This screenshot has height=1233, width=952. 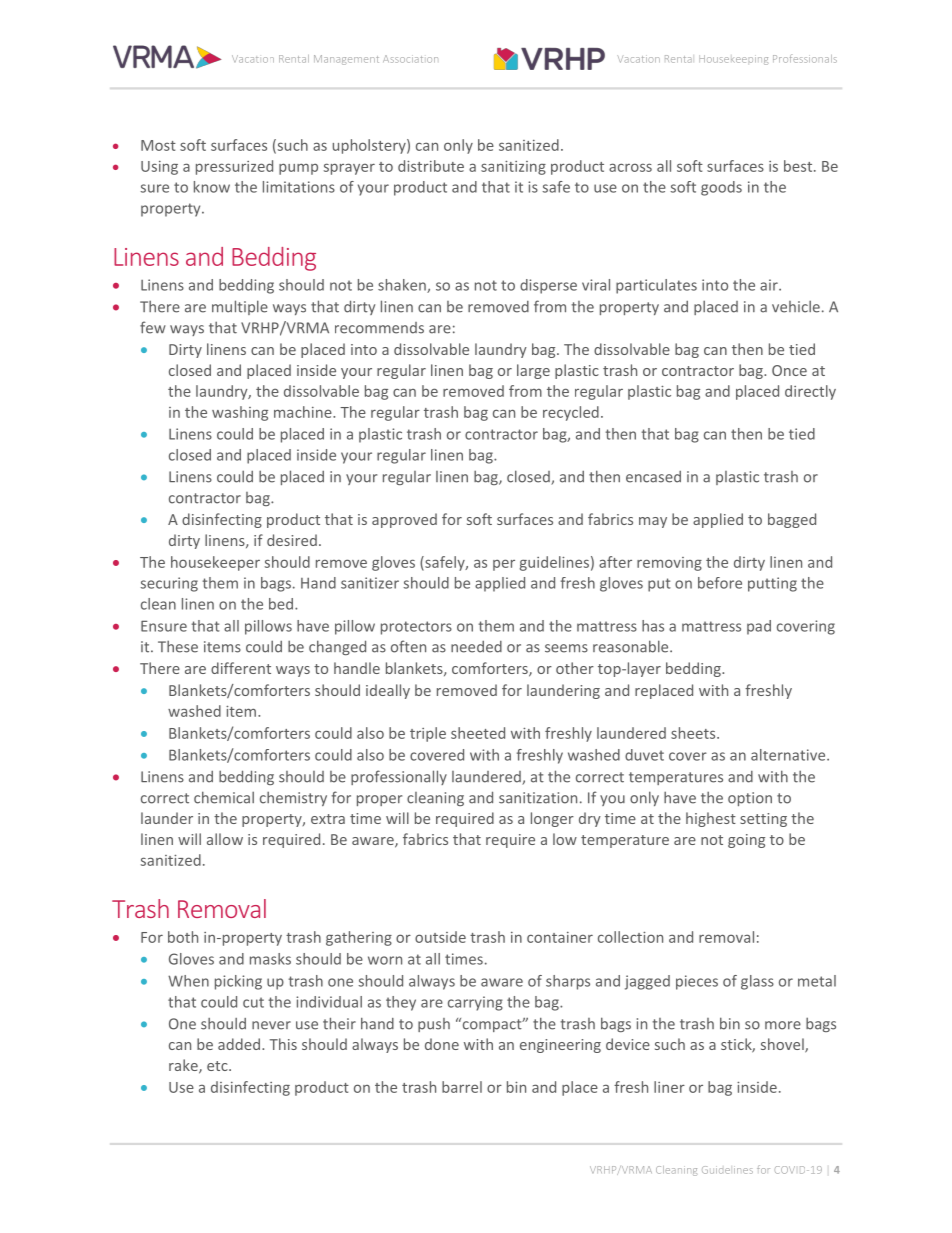 I want to click on added, so click(x=239, y=1044).
